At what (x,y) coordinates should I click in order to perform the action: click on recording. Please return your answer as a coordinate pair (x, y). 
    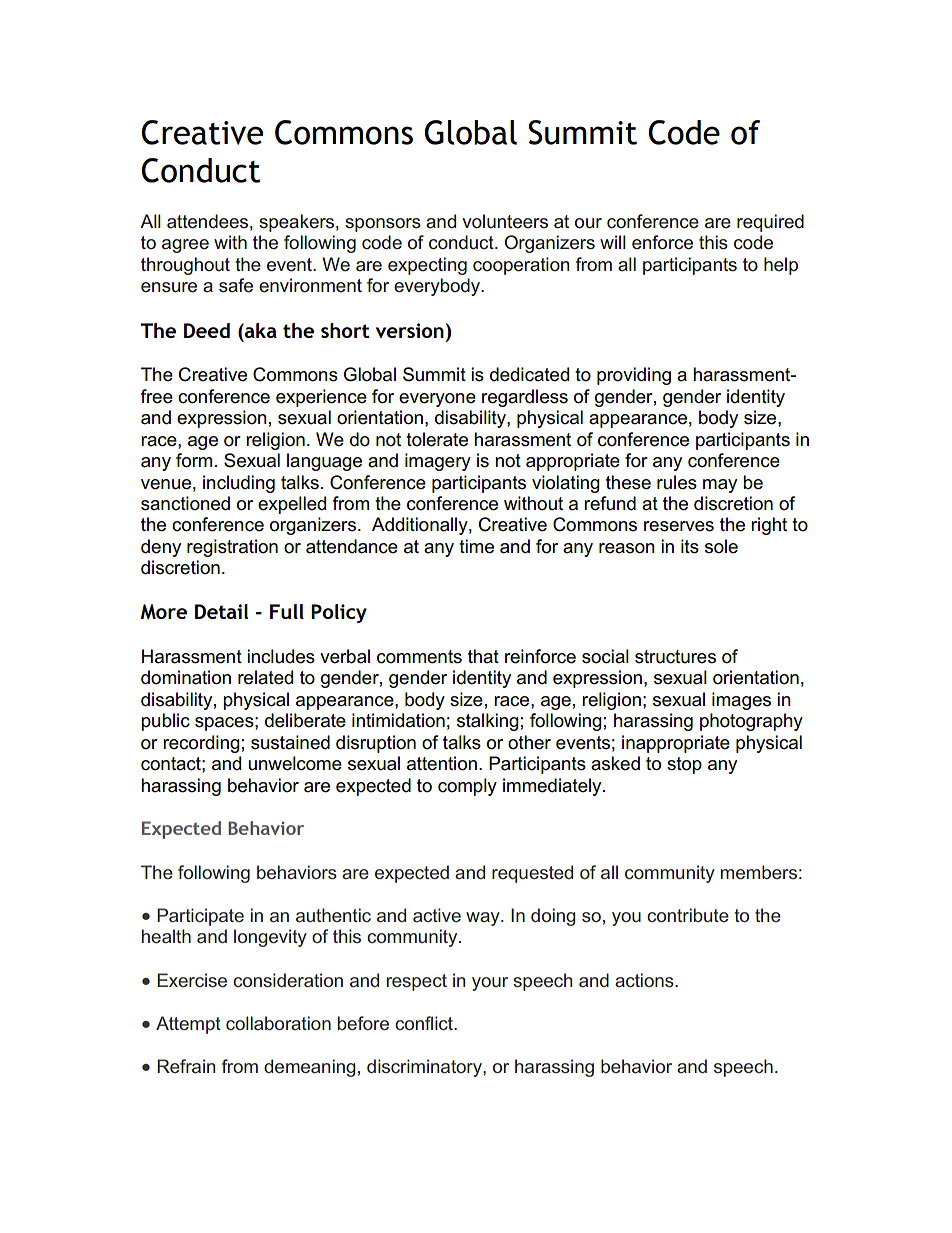
    Looking at the image, I should click on (201, 744).
